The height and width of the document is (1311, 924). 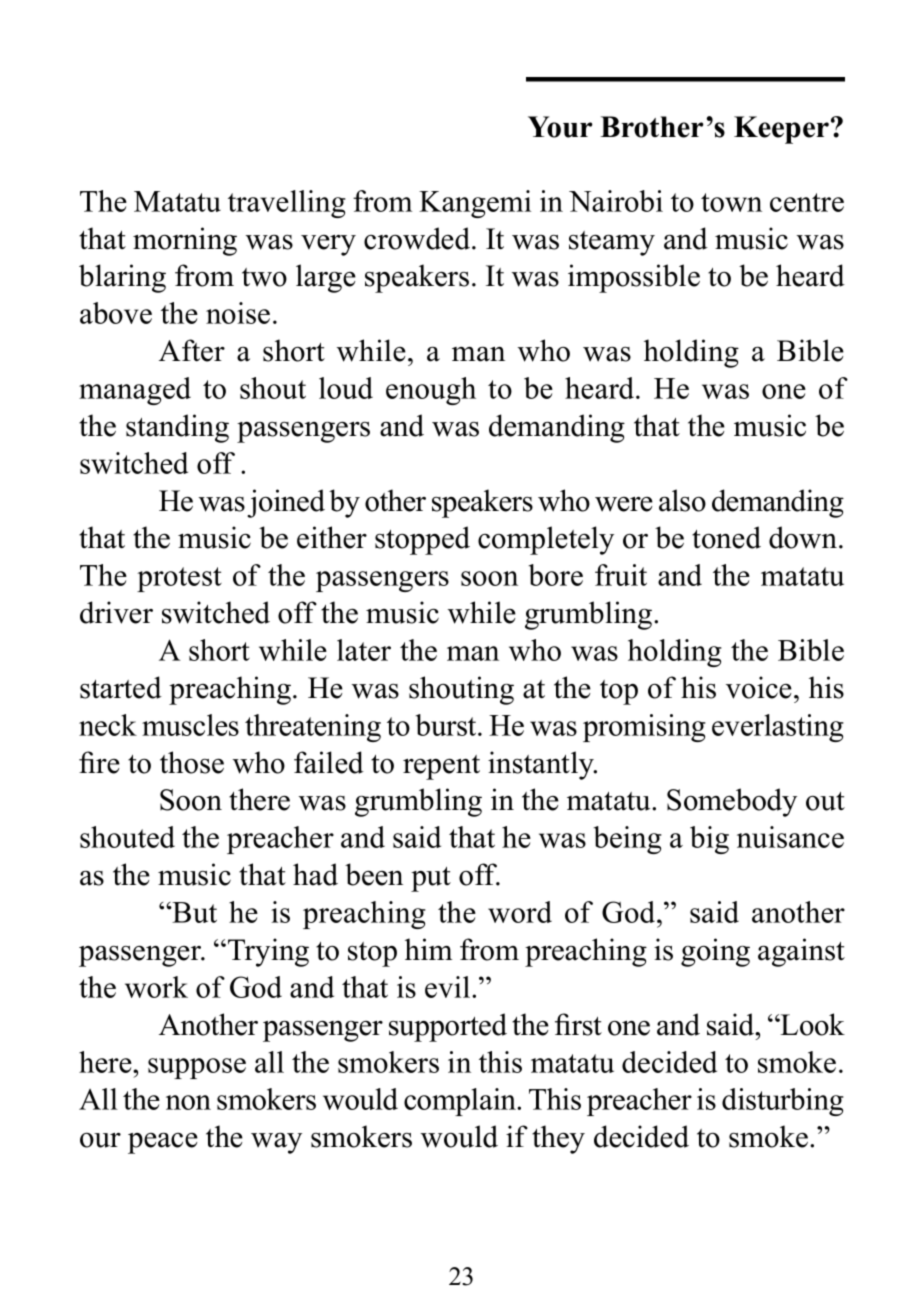 I want to click on non, so click(x=188, y=1102).
